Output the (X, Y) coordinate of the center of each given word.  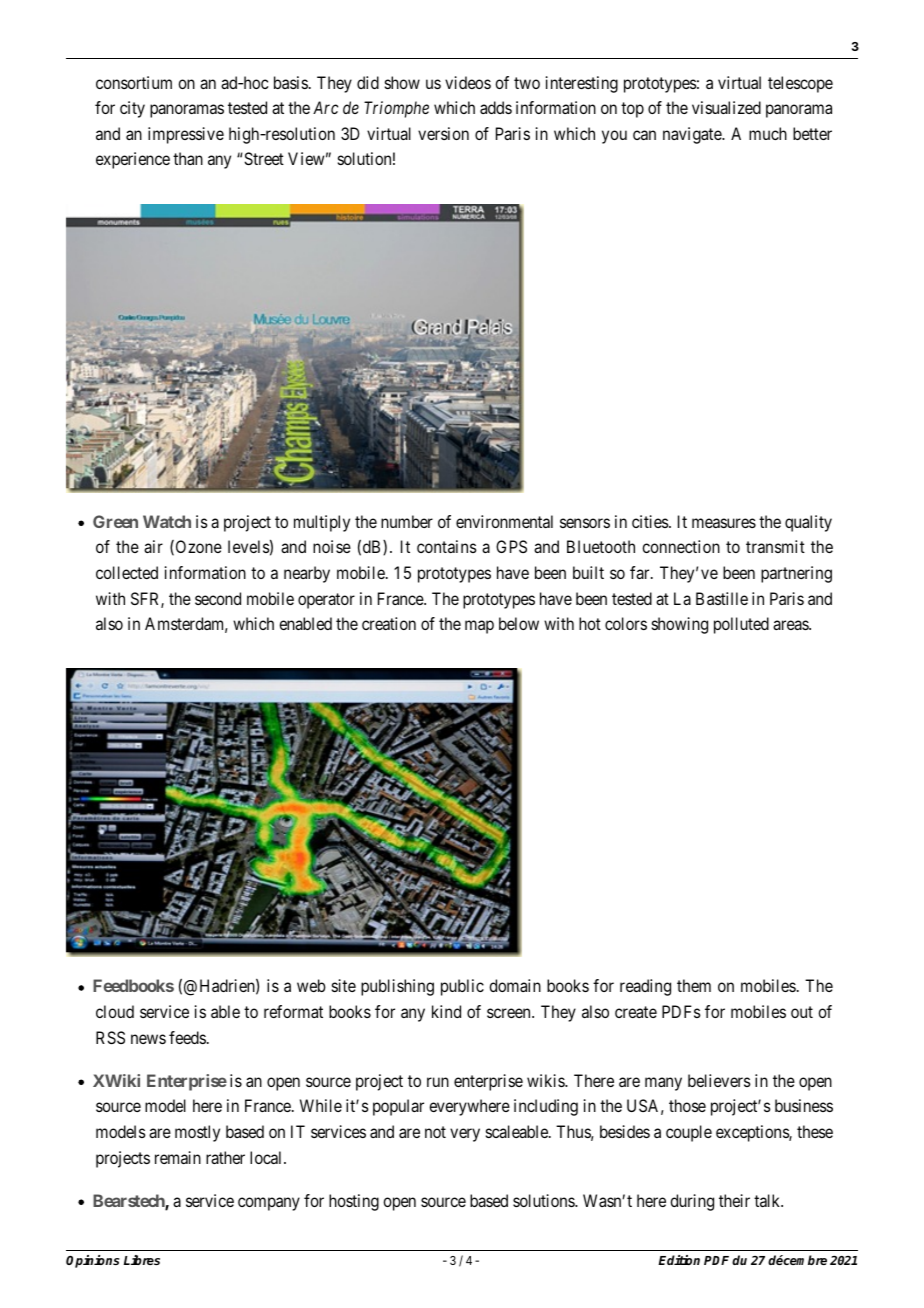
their (734, 1200)
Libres (142, 1260)
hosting (354, 1202)
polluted (741, 625)
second (218, 598)
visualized (726, 107)
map (479, 627)
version (443, 133)
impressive (186, 135)
